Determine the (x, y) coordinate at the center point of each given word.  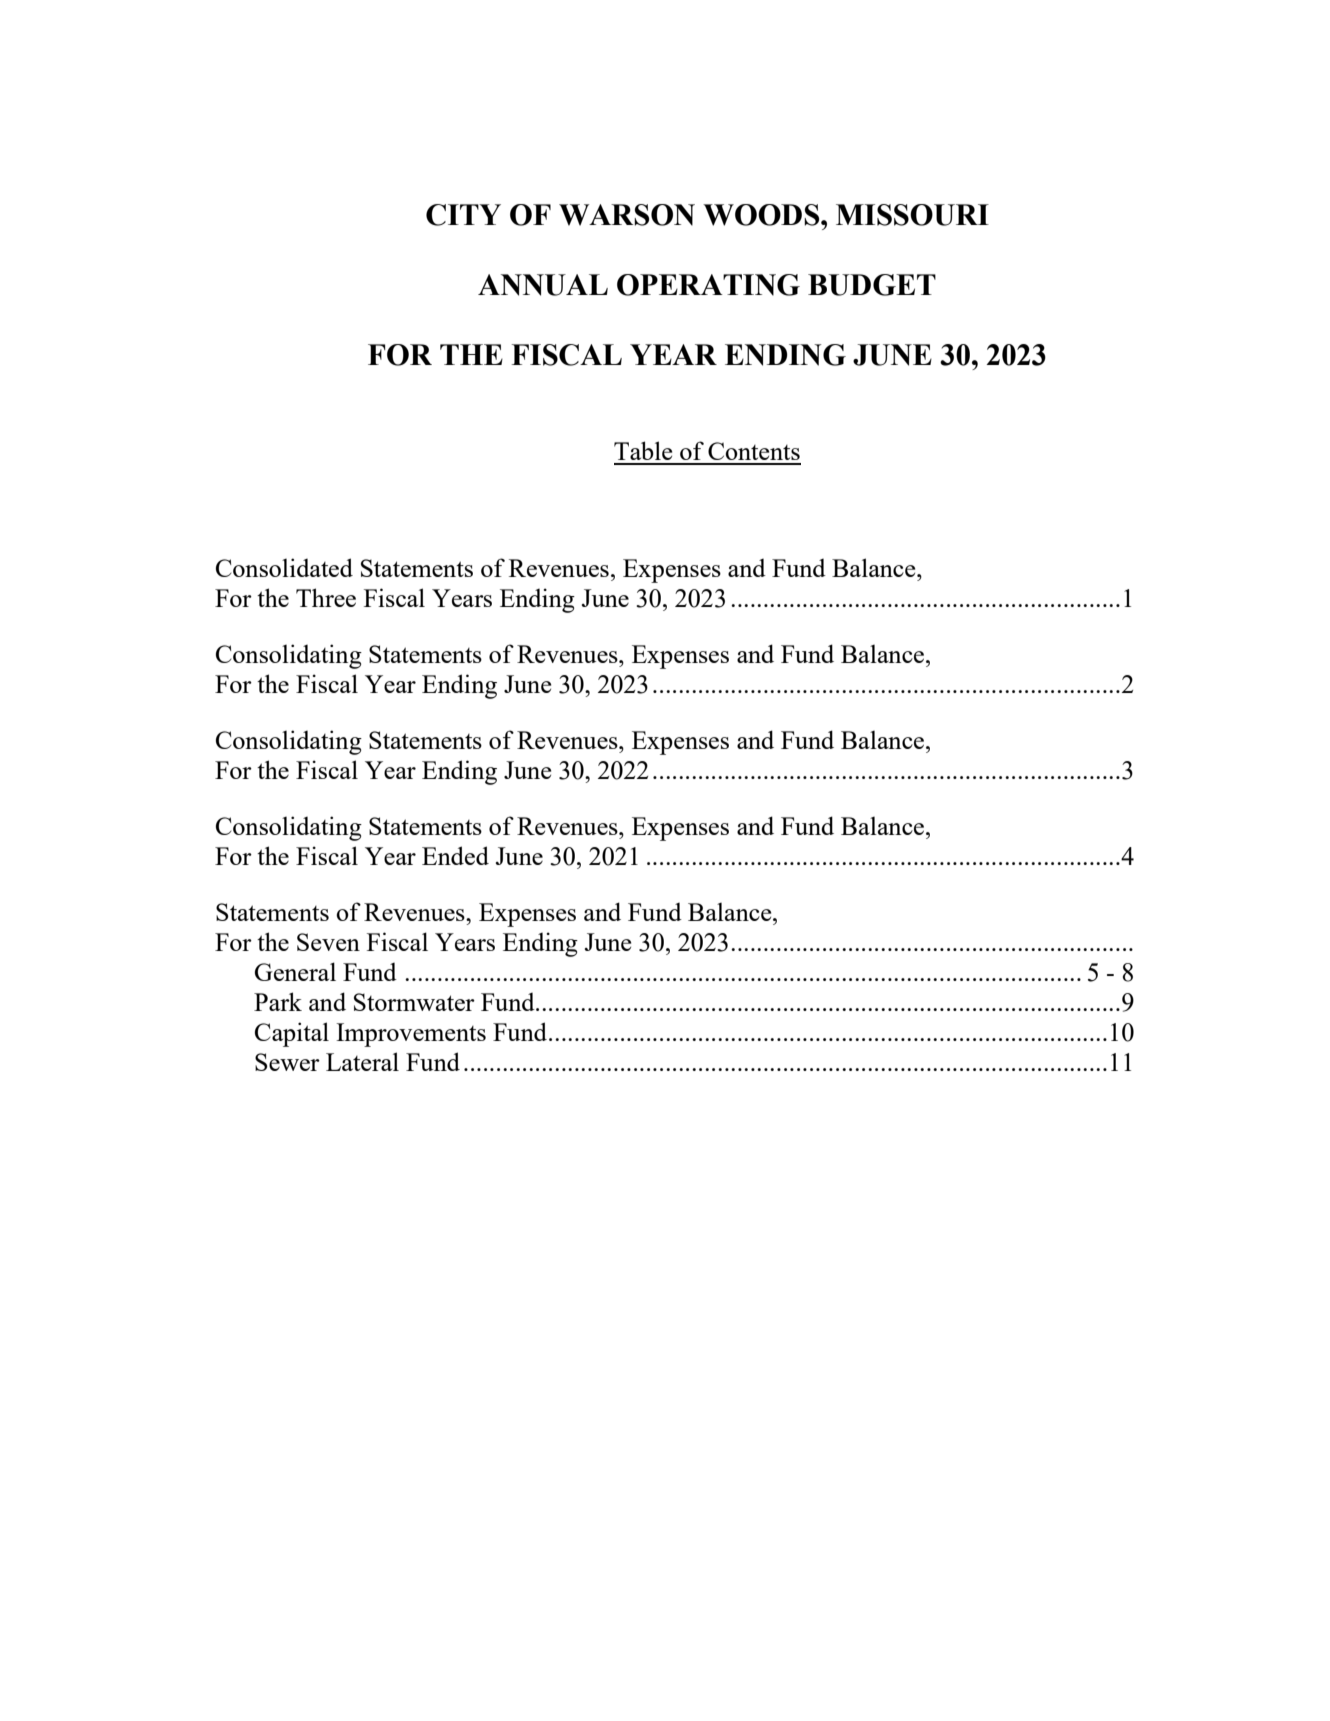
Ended (455, 855)
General (295, 971)
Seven (328, 942)
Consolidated (284, 567)
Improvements (411, 1035)
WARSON (627, 215)
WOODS (762, 215)
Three (326, 597)
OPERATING (708, 285)
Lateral (362, 1061)
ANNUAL (543, 285)
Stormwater (414, 1002)
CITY (463, 215)
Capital (292, 1034)
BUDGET (872, 285)
